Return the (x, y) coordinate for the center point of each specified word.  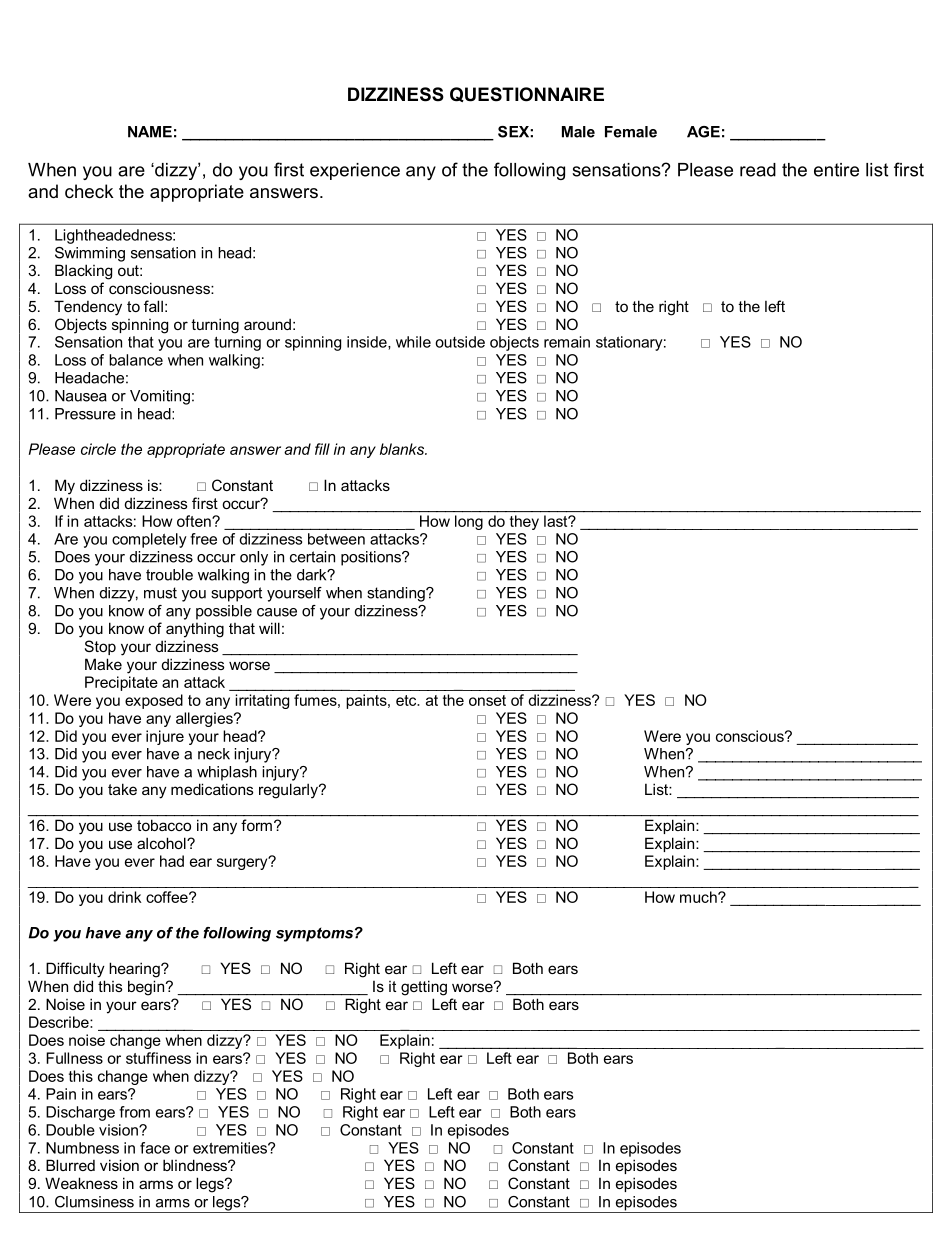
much (699, 897)
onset (487, 700)
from (134, 1112)
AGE (703, 132)
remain (567, 342)
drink (125, 897)
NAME (150, 132)
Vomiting (160, 397)
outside (460, 342)
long (469, 522)
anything (195, 630)
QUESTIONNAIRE (527, 94)
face (155, 1148)
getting (424, 988)
